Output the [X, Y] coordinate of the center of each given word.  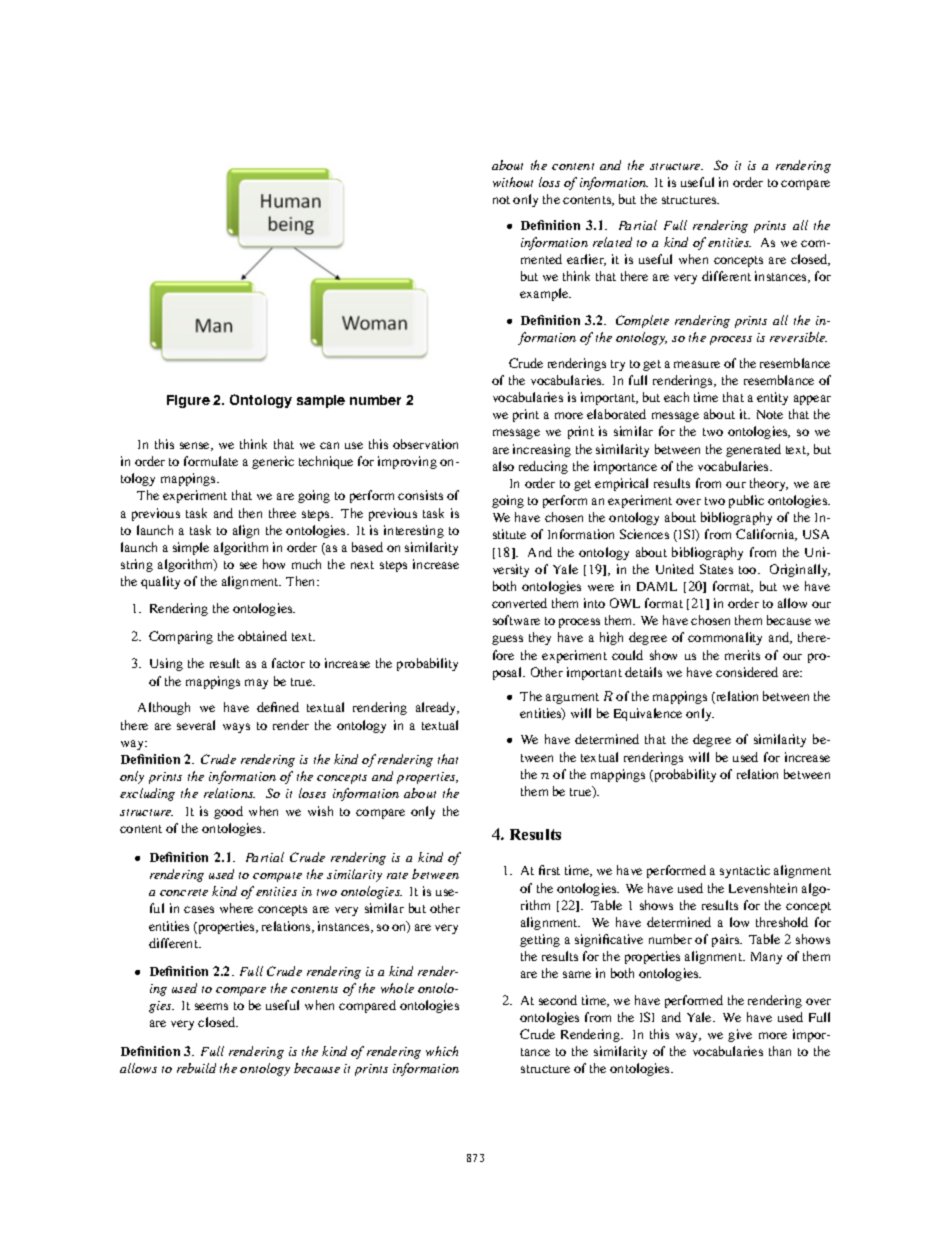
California [766, 535]
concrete [184, 892]
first [549, 870]
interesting [414, 531]
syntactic [745, 871]
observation [425, 444]
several [196, 725]
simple [191, 548]
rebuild [196, 1068]
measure [697, 364]
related [612, 242]
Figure [188, 401]
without [513, 182]
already [437, 708]
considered [747, 672]
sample [321, 401]
